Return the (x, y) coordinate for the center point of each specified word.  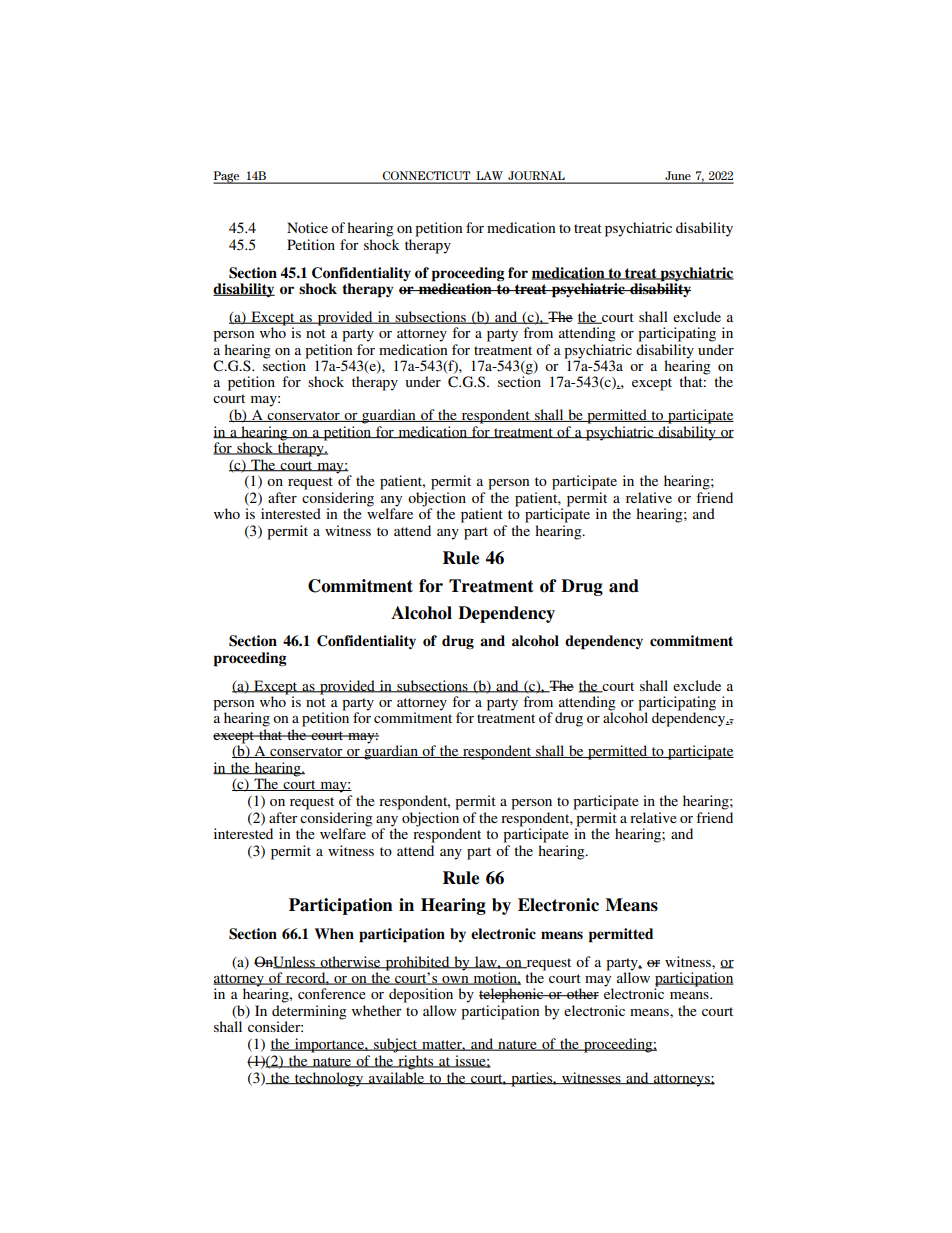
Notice (307, 227)
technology (329, 1079)
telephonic (512, 995)
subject (396, 1045)
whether (377, 1010)
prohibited (417, 963)
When (334, 933)
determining (309, 1013)
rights (416, 1062)
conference (332, 993)
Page (227, 177)
